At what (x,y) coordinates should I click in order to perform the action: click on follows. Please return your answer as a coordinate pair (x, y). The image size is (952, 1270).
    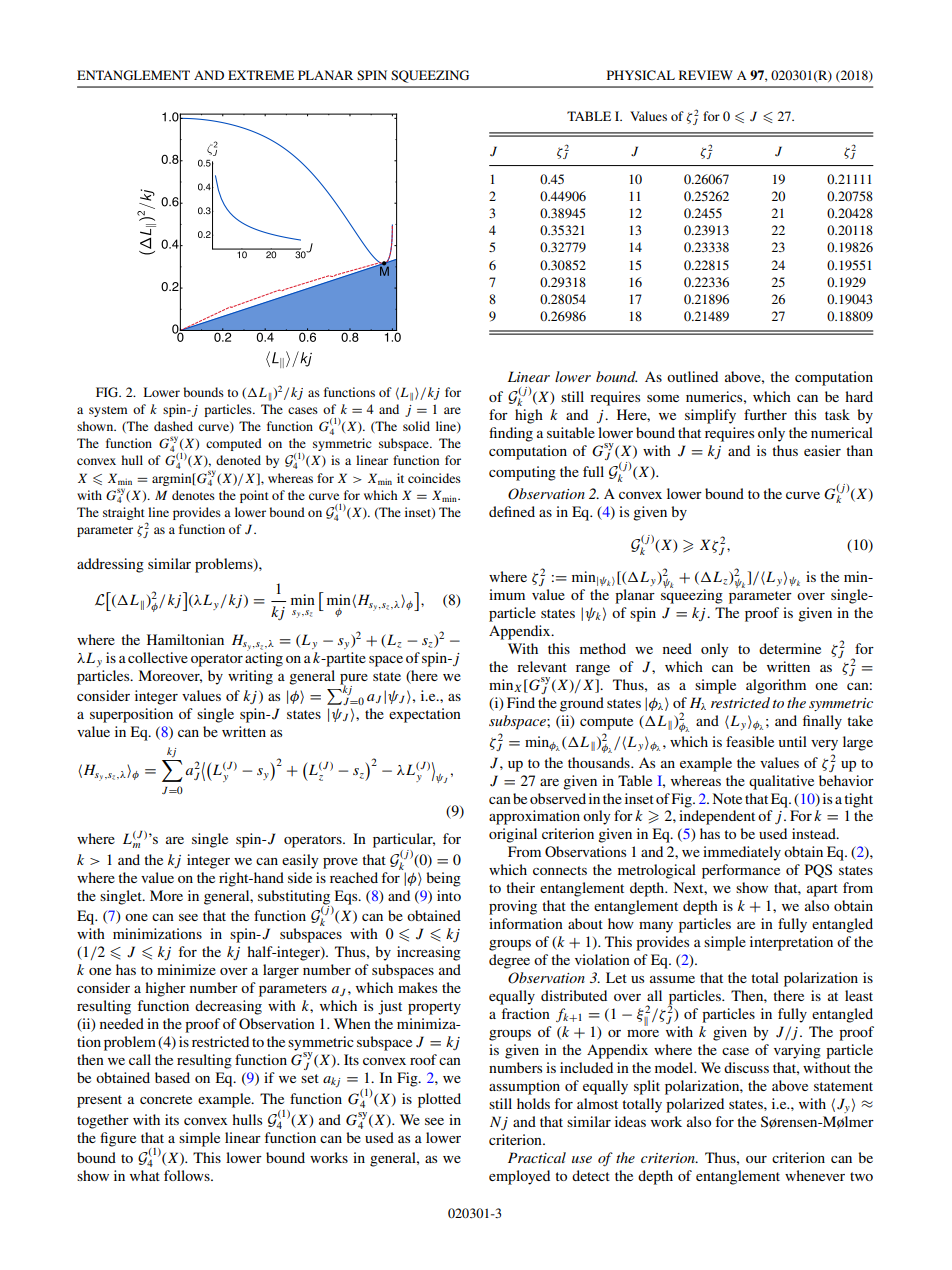
    Looking at the image, I should click on (188, 1175).
